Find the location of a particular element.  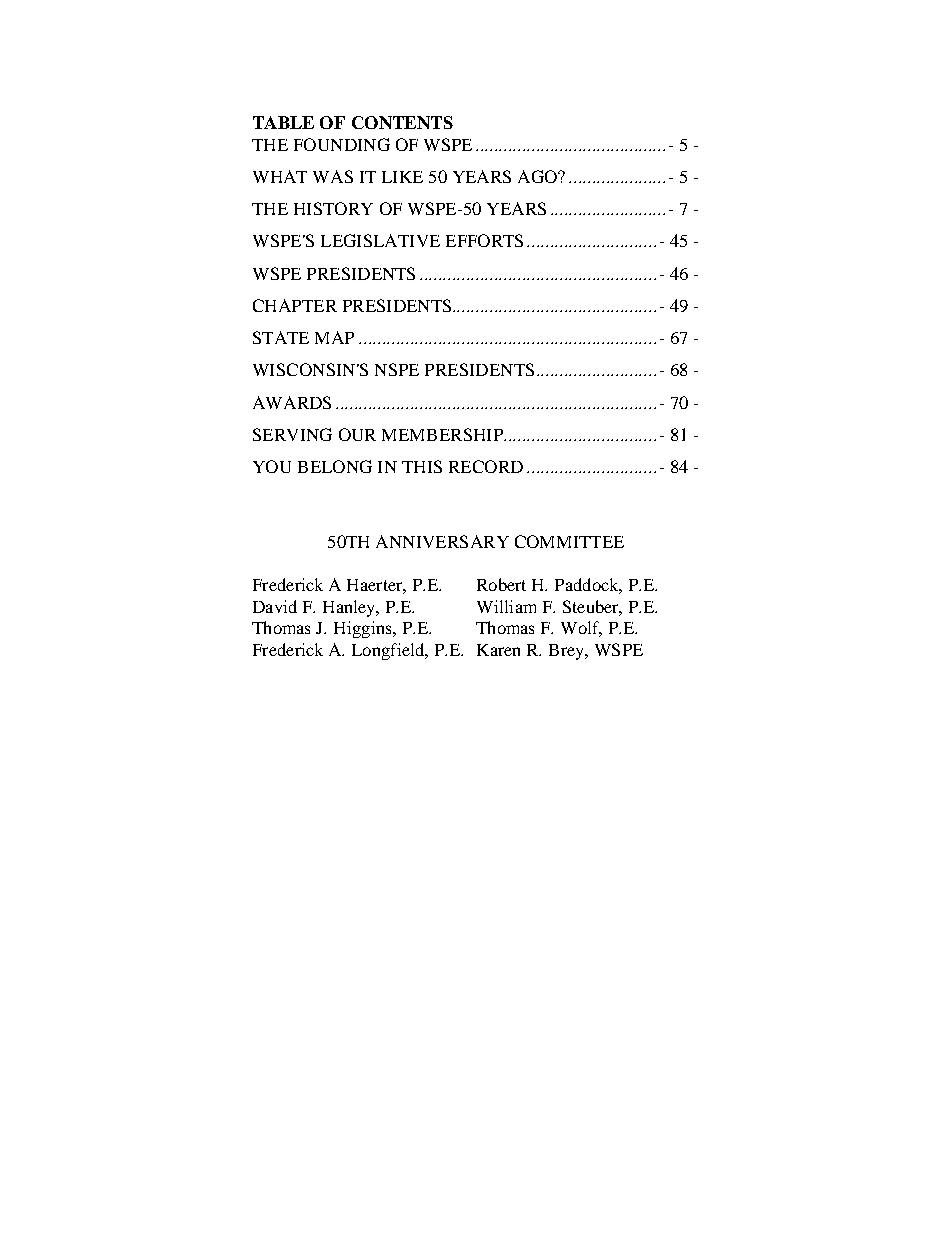

RECORD is located at coordinates (486, 466).
